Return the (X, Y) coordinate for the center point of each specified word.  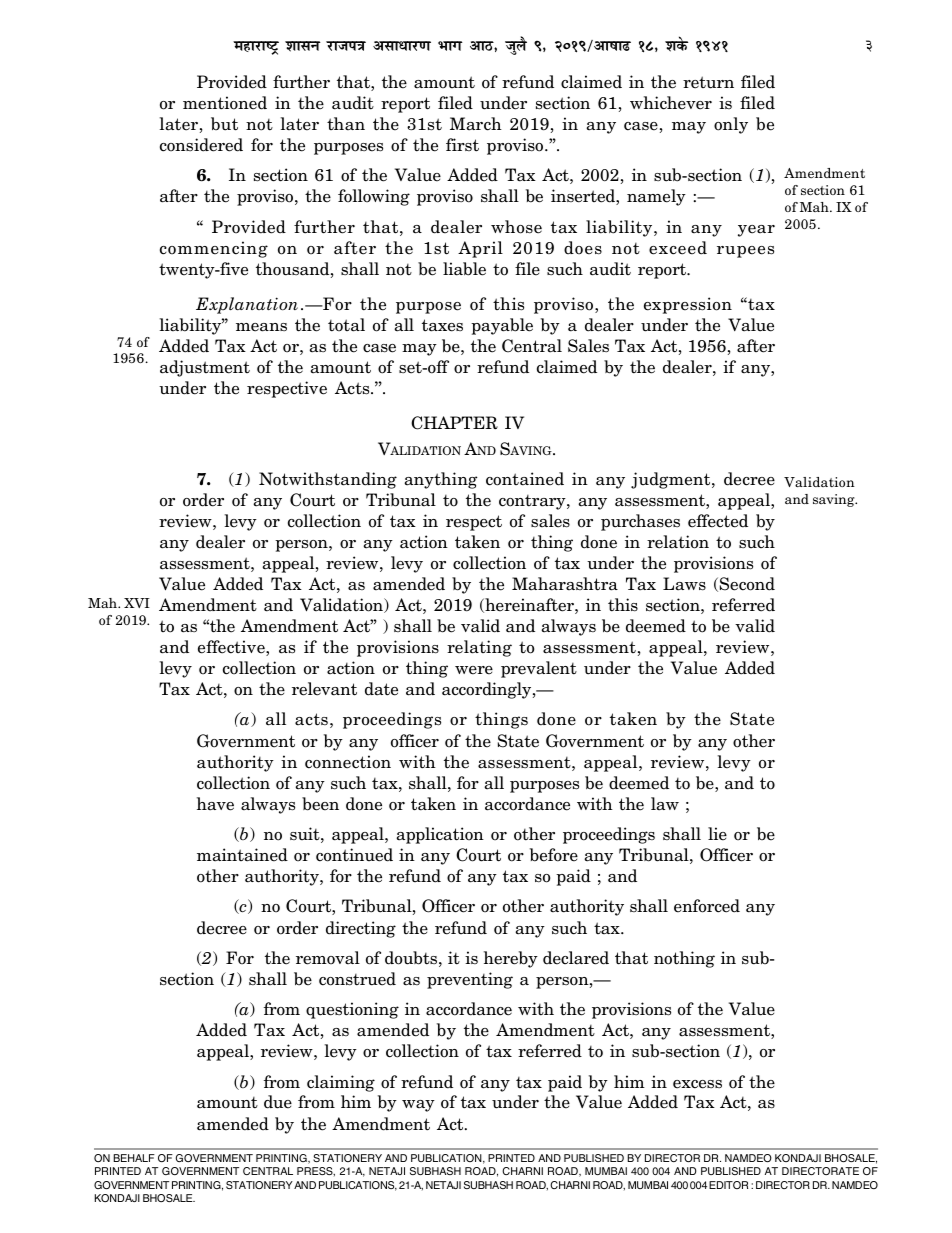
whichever (671, 103)
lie (717, 834)
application (440, 835)
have (215, 804)
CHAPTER (454, 423)
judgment (672, 480)
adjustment (205, 368)
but (224, 124)
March (476, 124)
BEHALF (134, 1158)
